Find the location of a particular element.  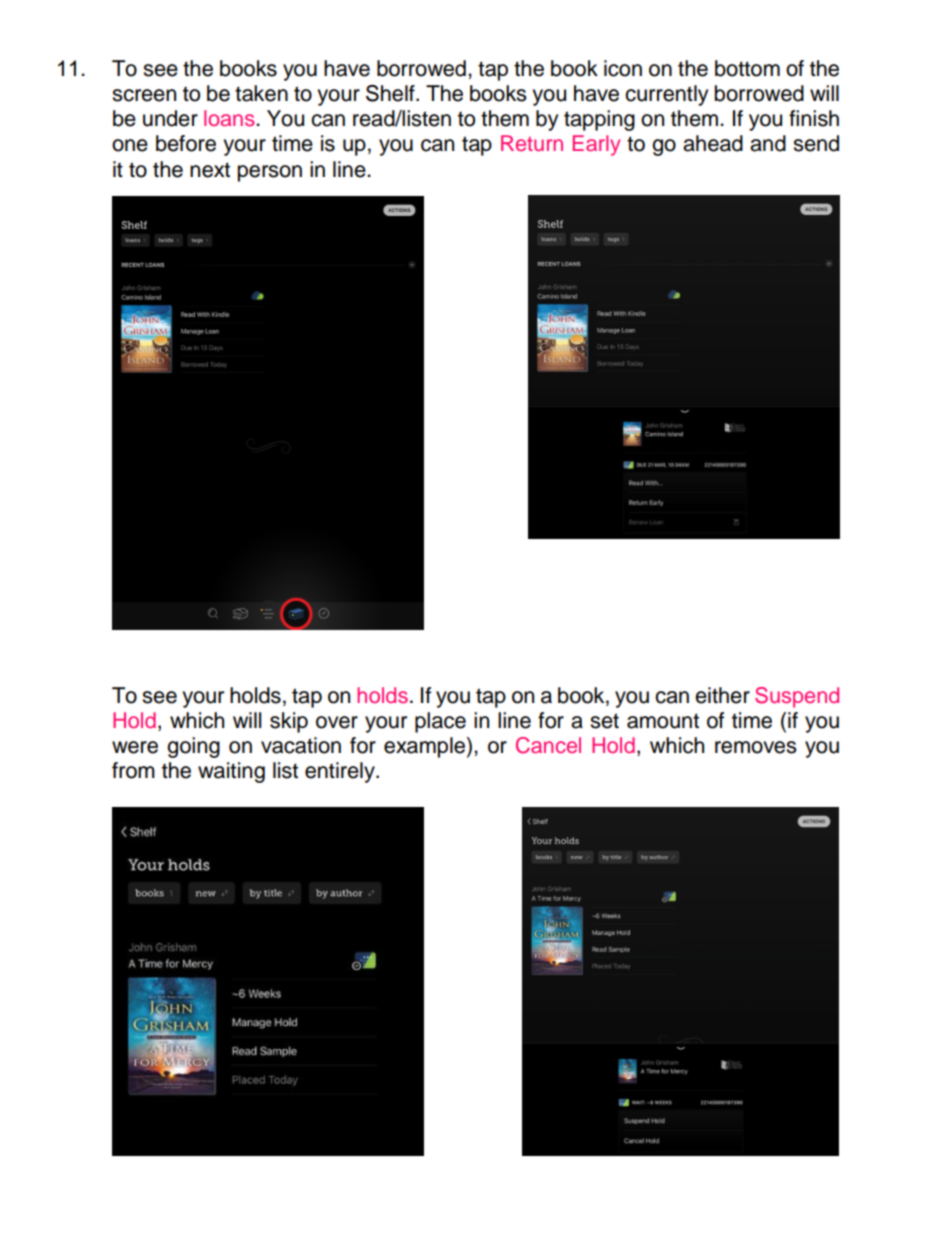

taken is located at coordinates (261, 93).
